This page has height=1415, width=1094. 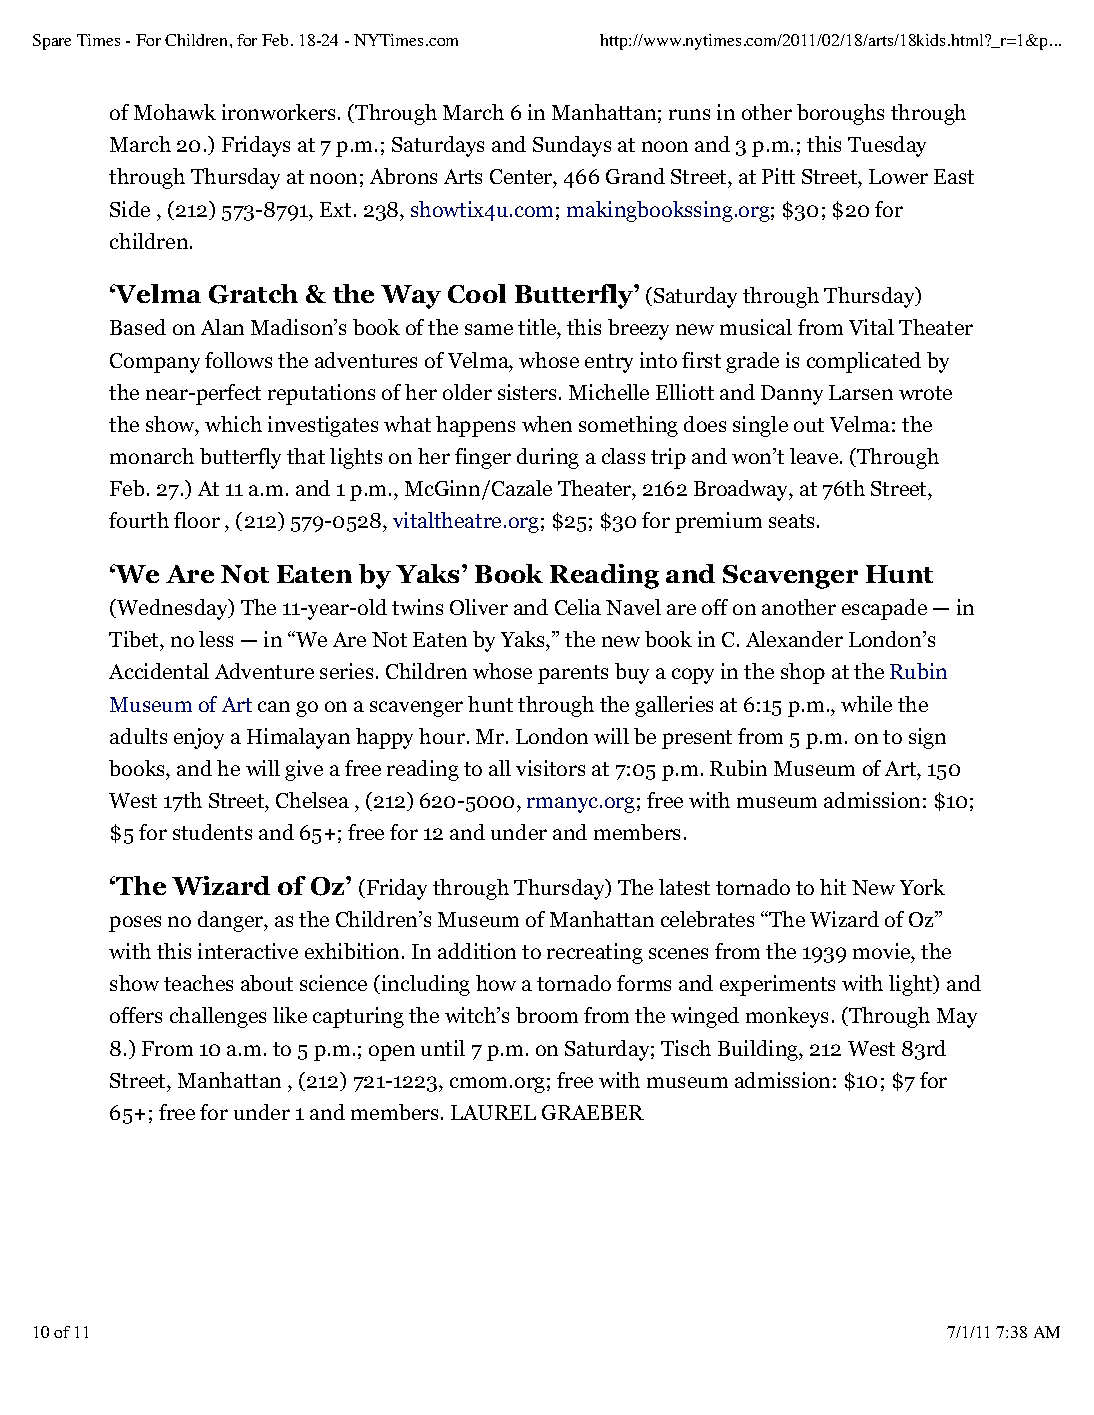 What do you see at coordinates (884, 609) in the page?
I see `escapade` at bounding box center [884, 609].
